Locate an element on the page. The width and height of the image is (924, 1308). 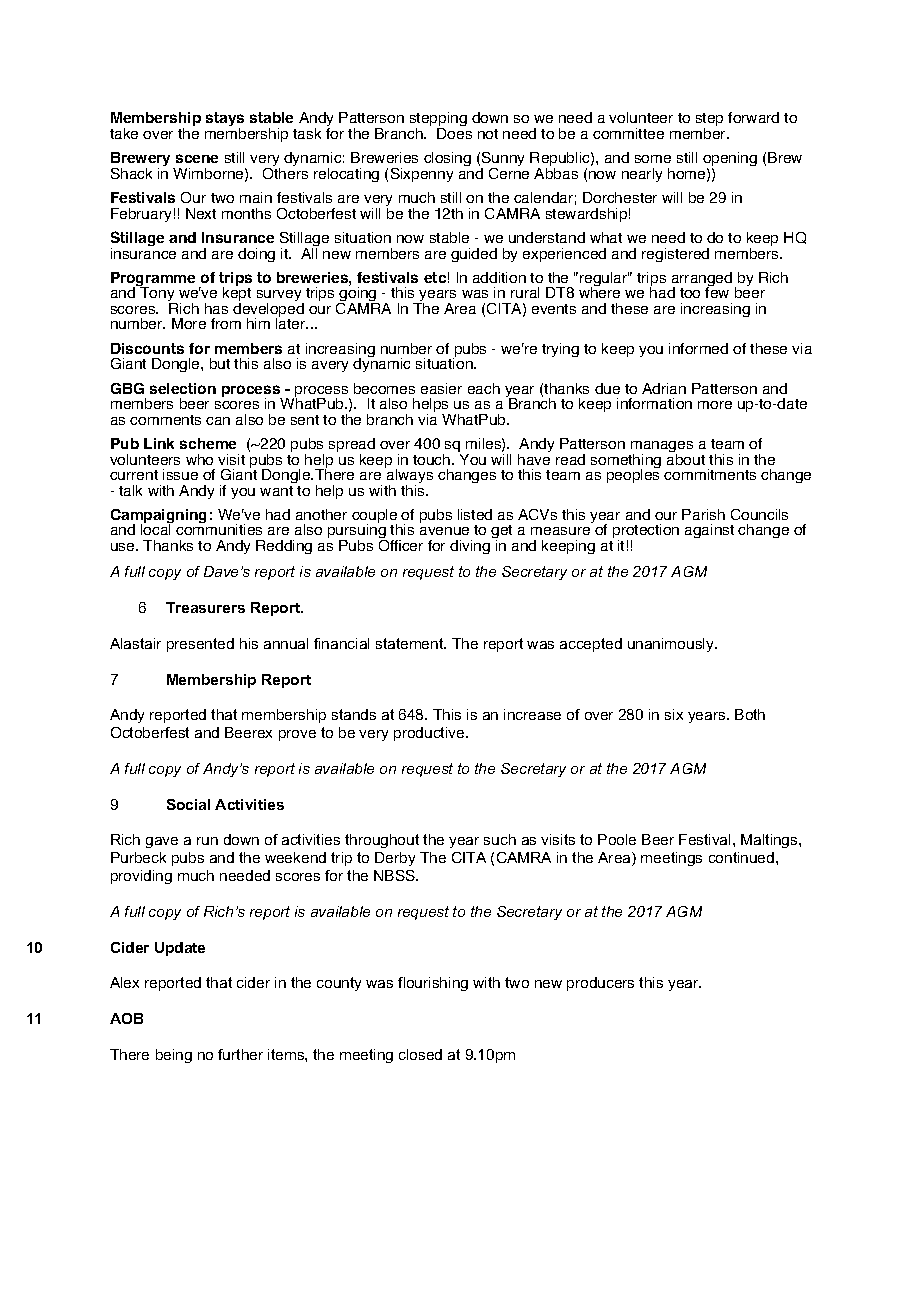
opening is located at coordinates (730, 161).
